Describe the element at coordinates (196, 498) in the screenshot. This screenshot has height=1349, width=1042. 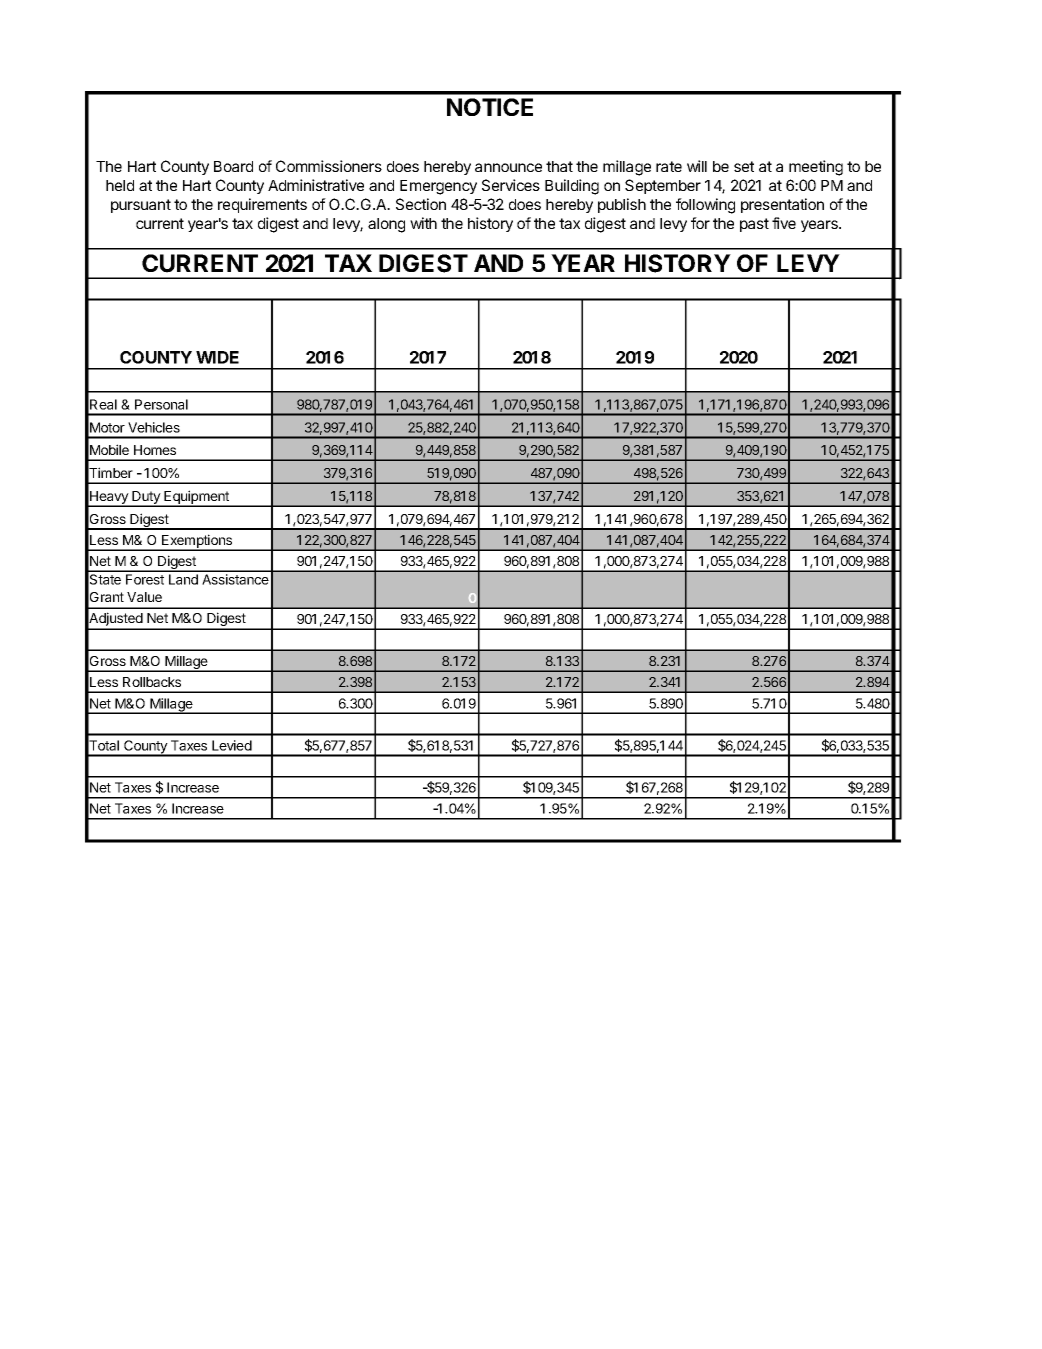
I see `Equipment` at that location.
